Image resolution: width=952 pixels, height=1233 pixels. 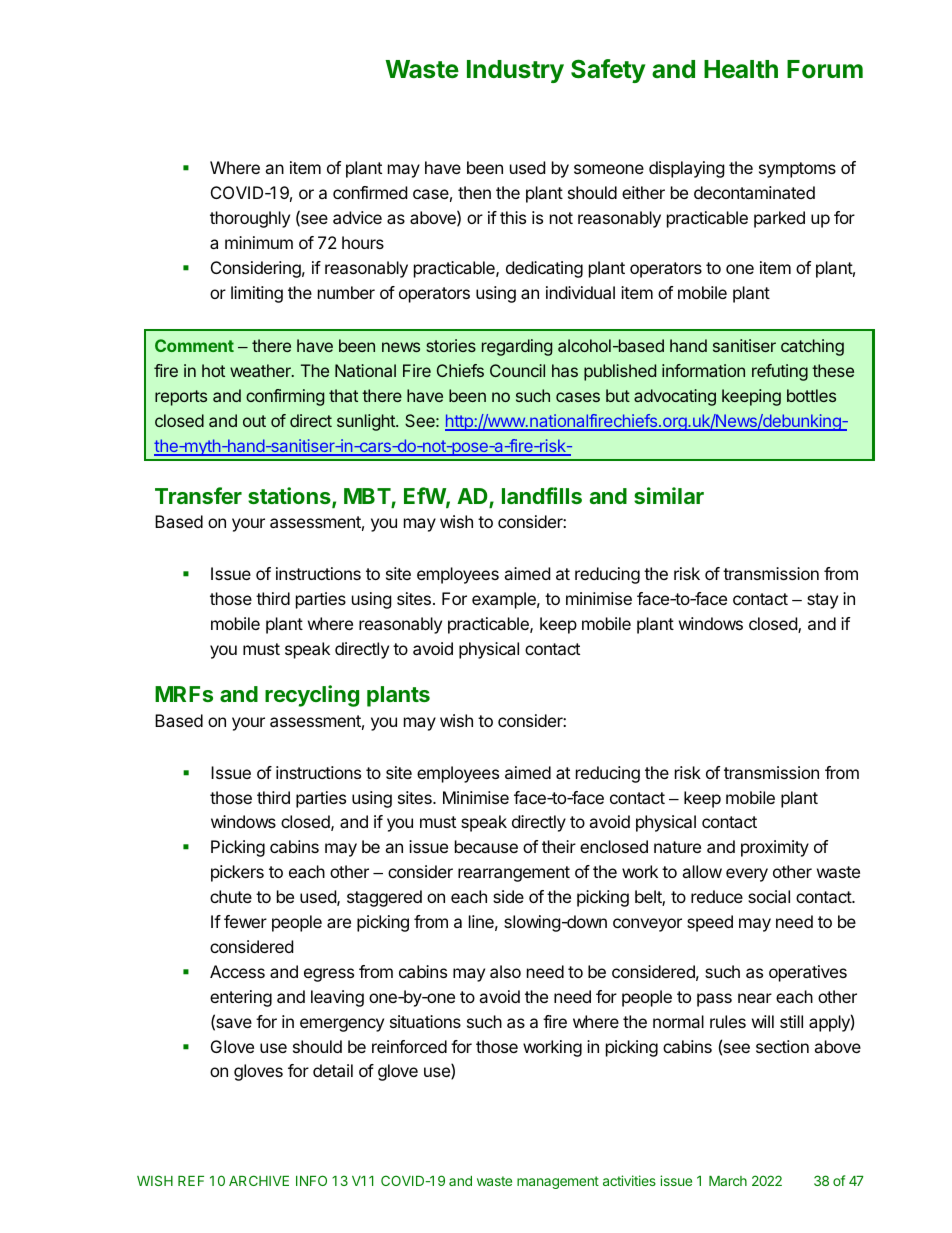 I want to click on ARCHIVE, so click(x=259, y=1180).
